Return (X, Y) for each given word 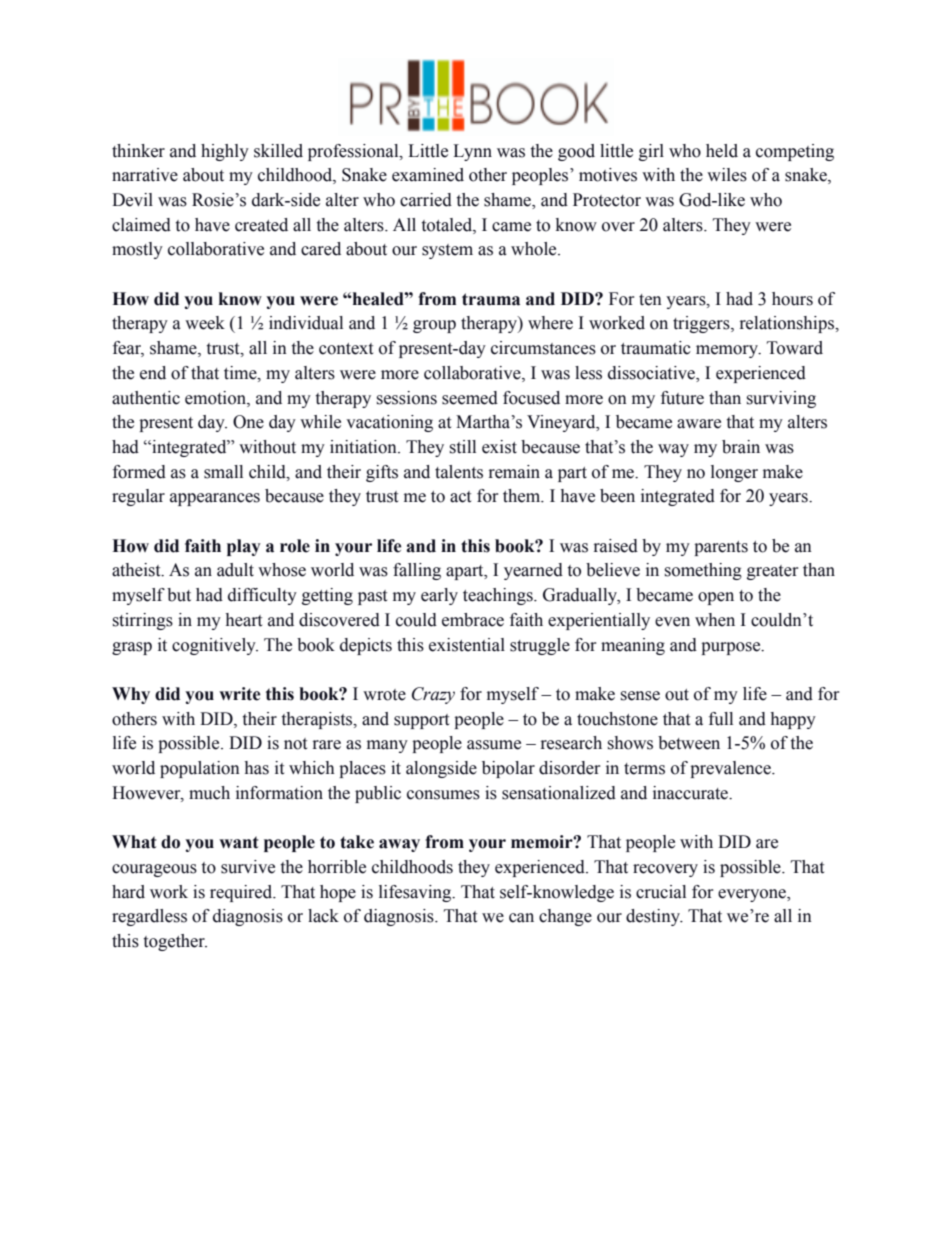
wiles (727, 175)
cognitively (215, 646)
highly (225, 152)
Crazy (433, 695)
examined (428, 175)
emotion (216, 398)
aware (699, 424)
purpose (732, 648)
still (463, 447)
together (175, 942)
